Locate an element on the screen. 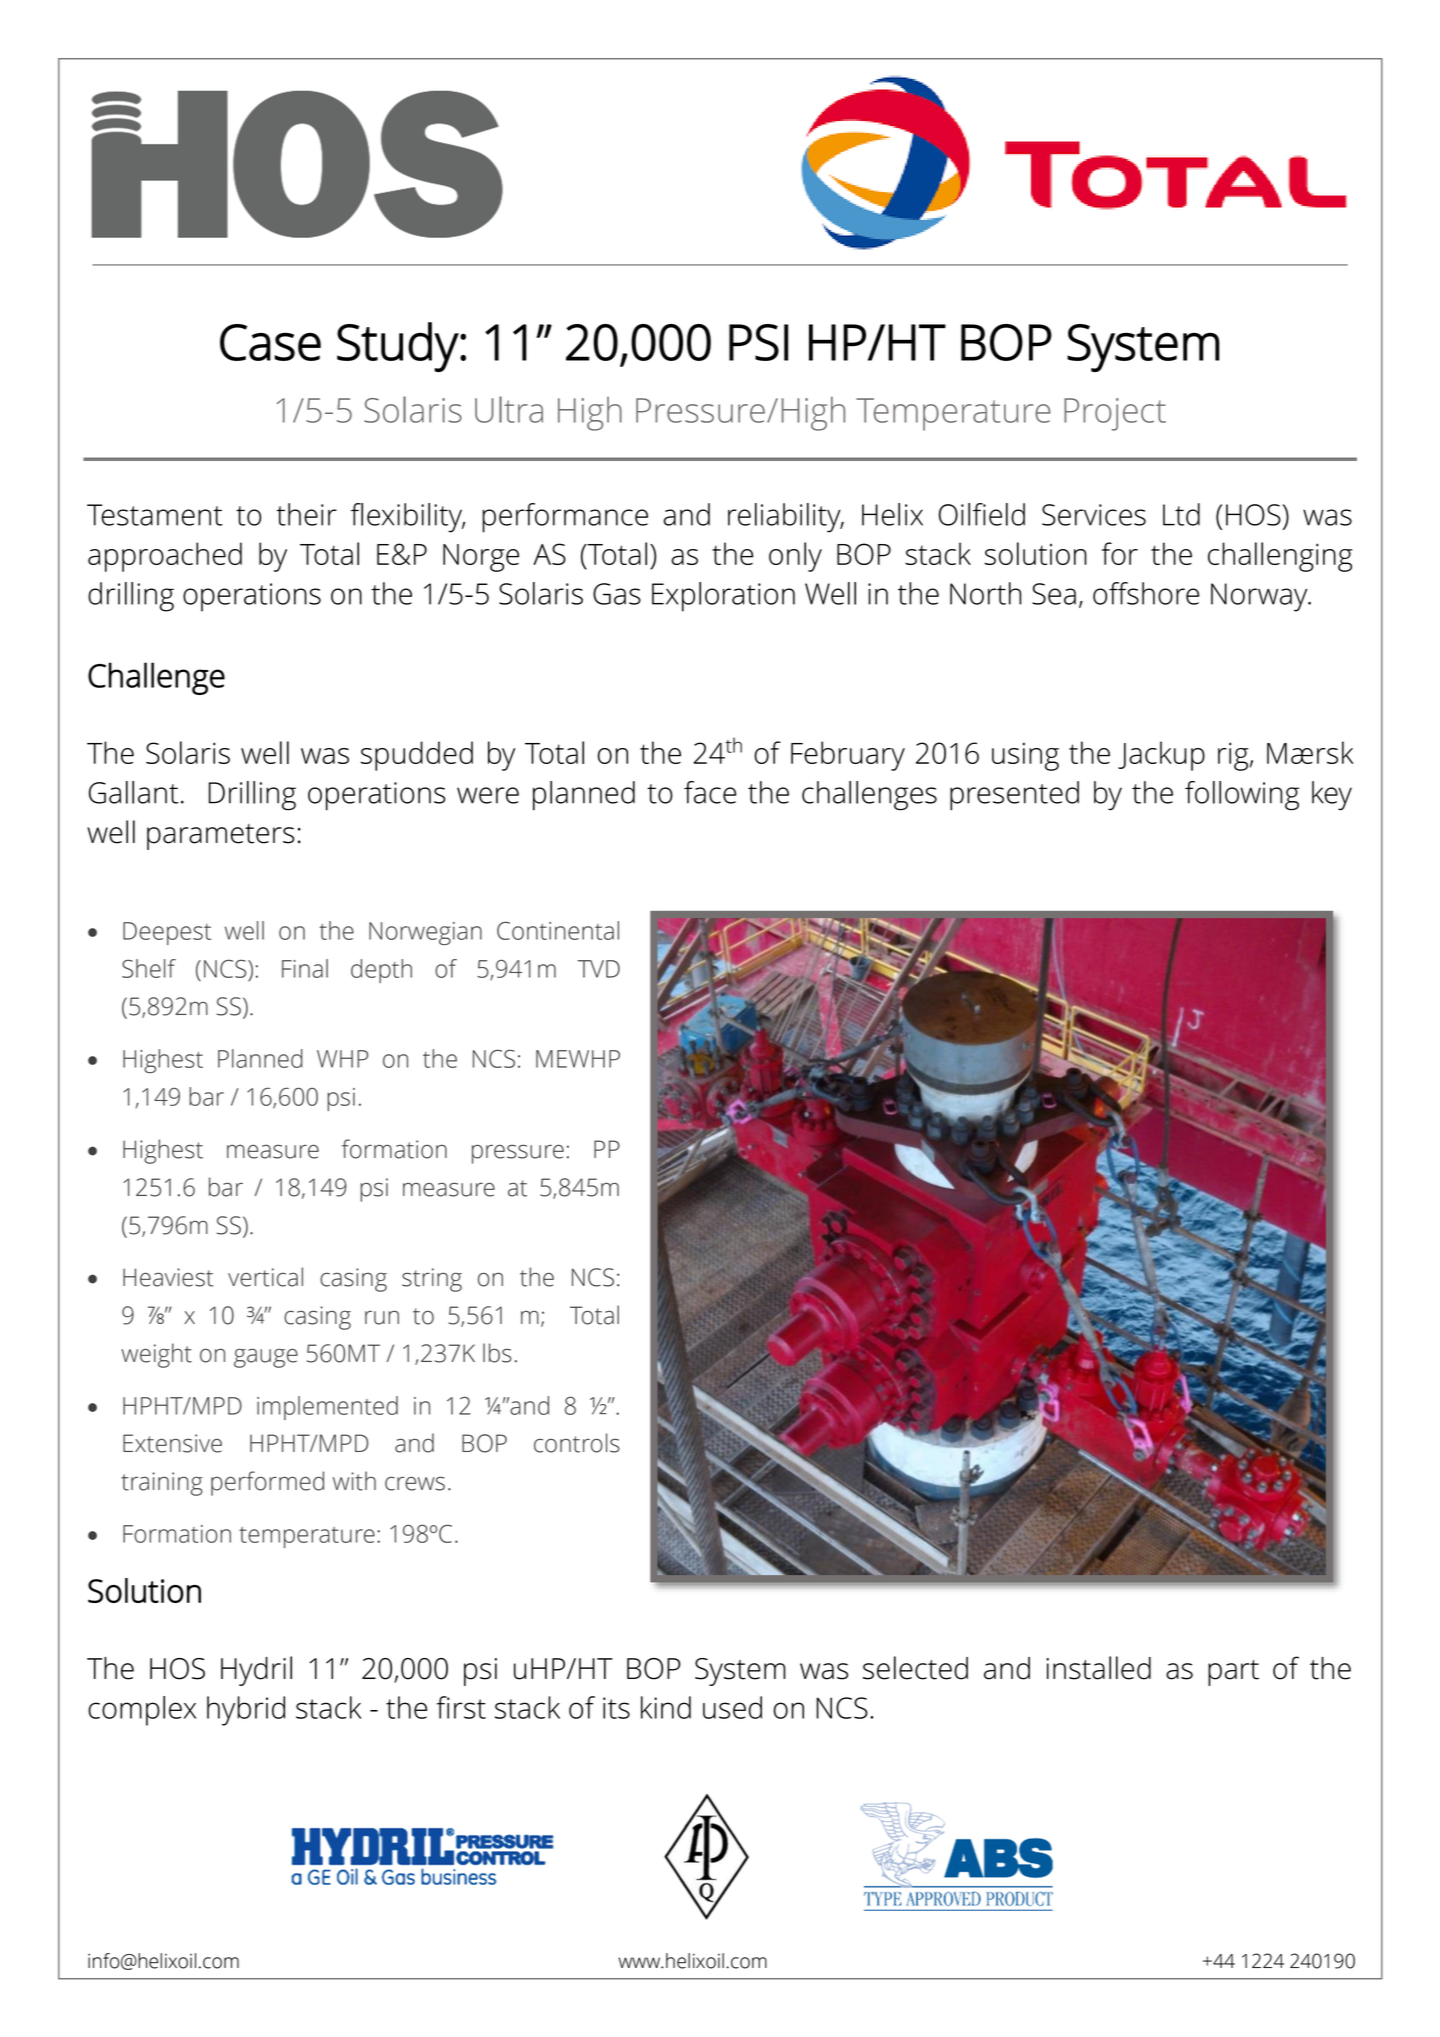 The height and width of the screenshot is (2037, 1440). TVD is located at coordinates (599, 969).
